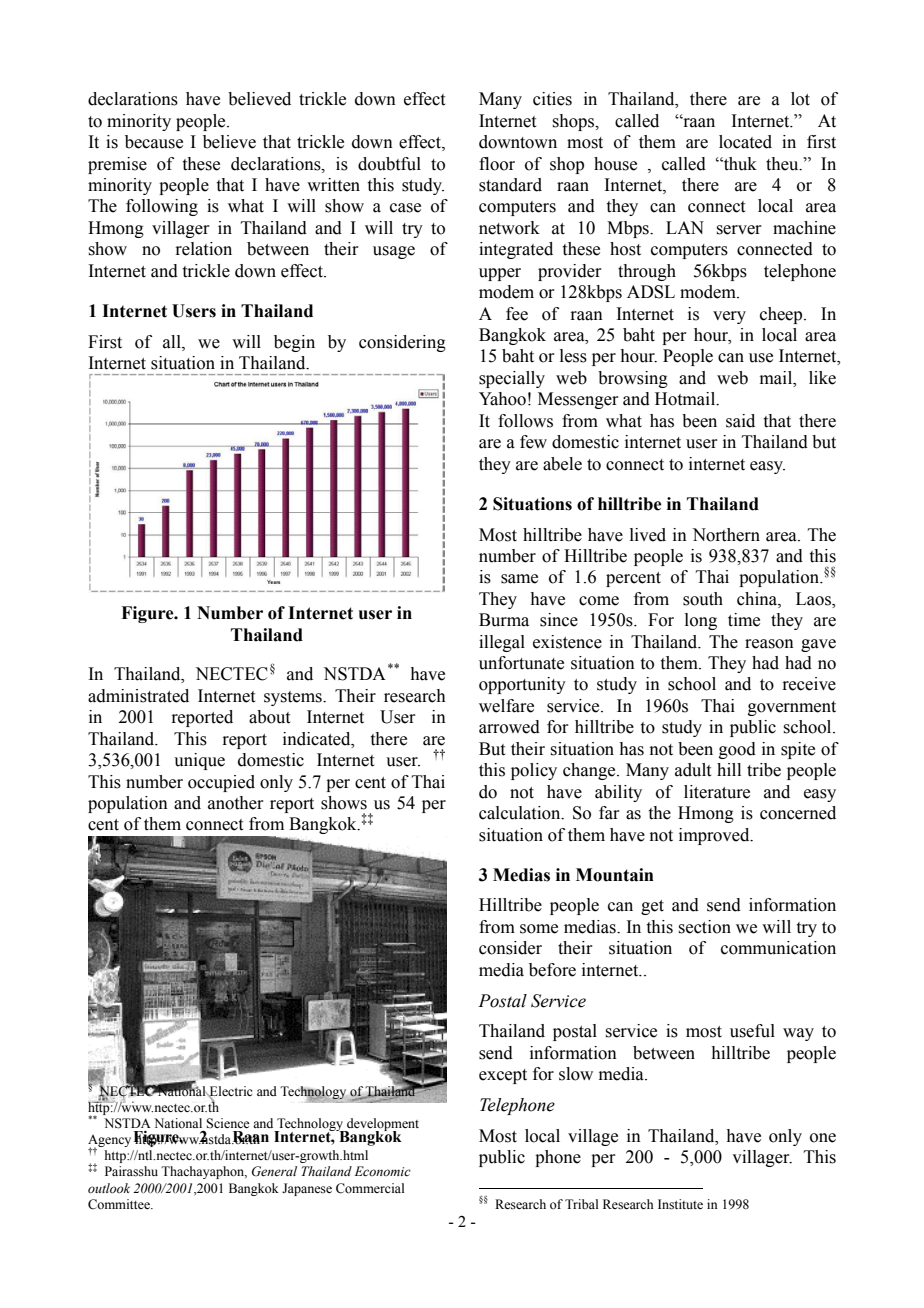 Image resolution: width=924 pixels, height=1308 pixels. What do you see at coordinates (519, 579) in the screenshot?
I see `same` at bounding box center [519, 579].
